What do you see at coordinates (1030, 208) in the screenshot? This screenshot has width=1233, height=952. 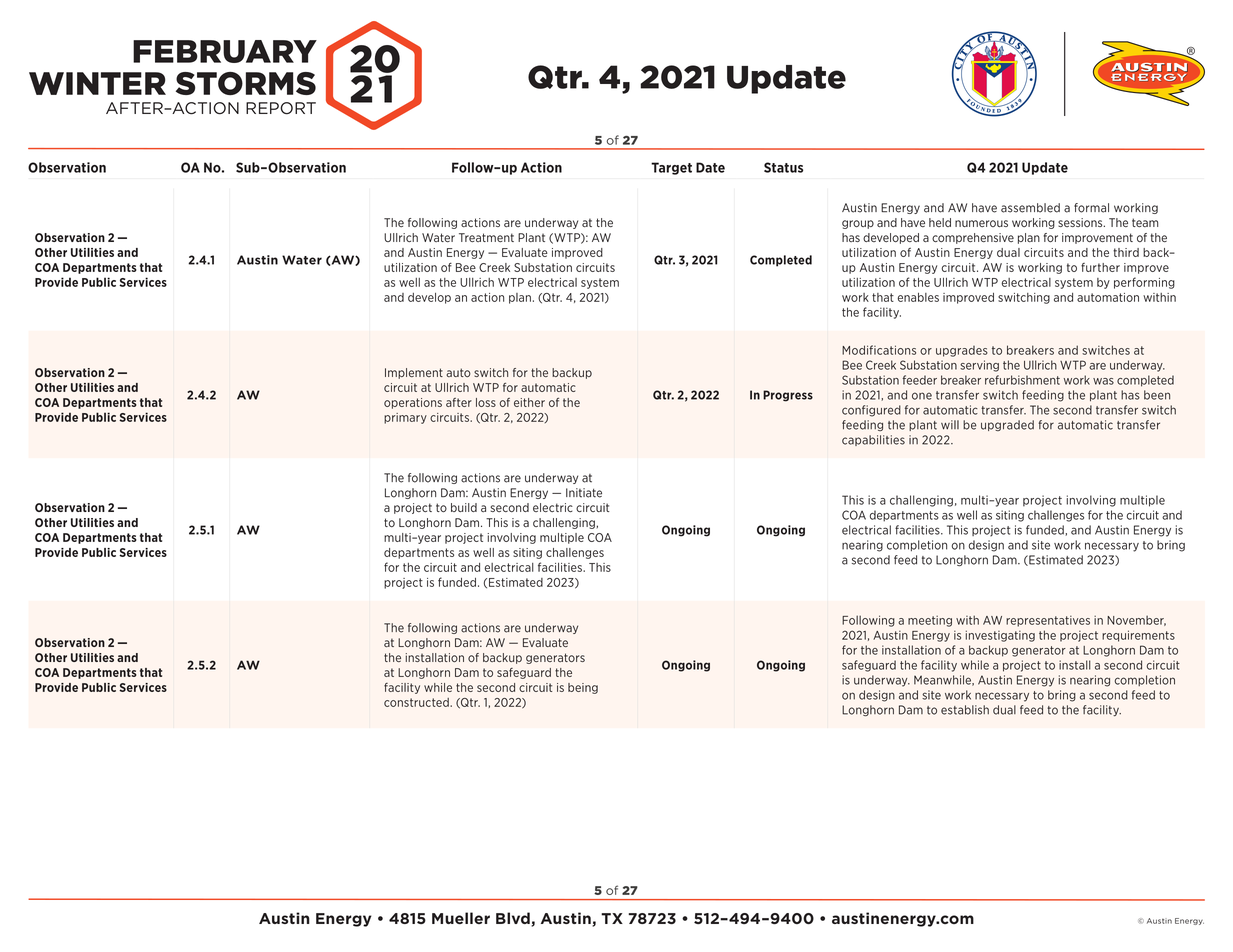 I see `assembled` at bounding box center [1030, 208].
